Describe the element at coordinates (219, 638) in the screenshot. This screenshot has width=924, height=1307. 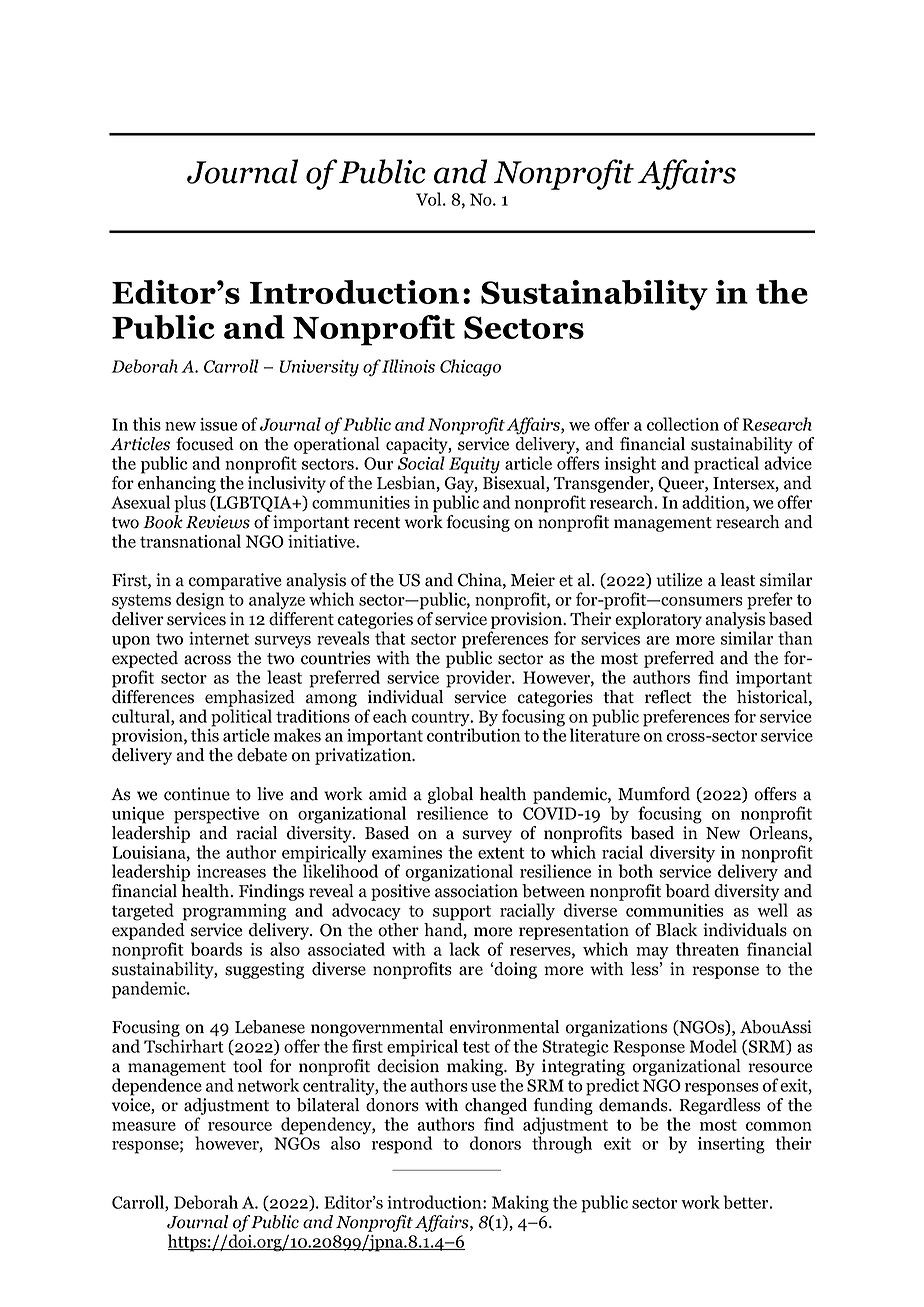
I see `internet` at that location.
